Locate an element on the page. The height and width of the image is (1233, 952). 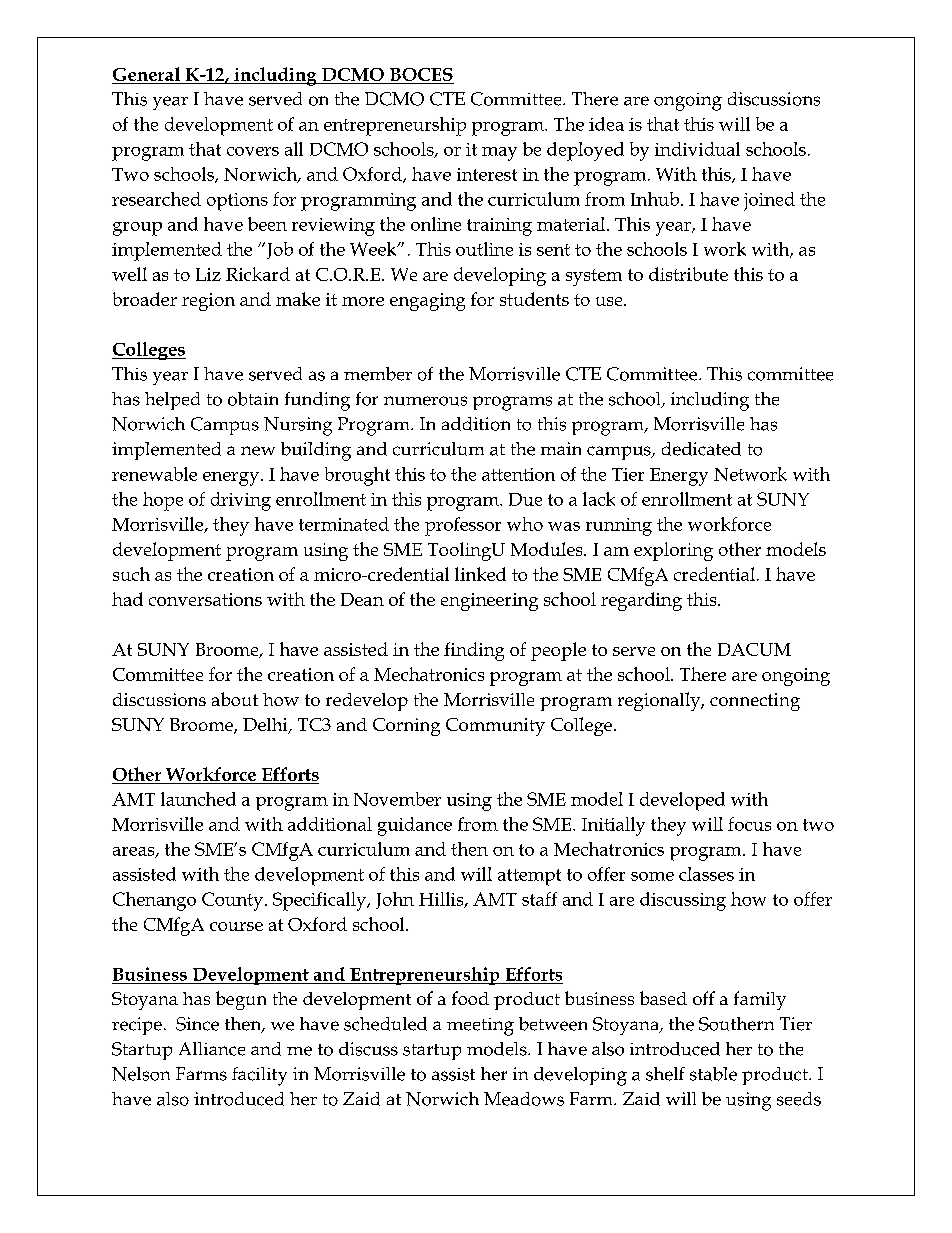
may is located at coordinates (499, 154).
